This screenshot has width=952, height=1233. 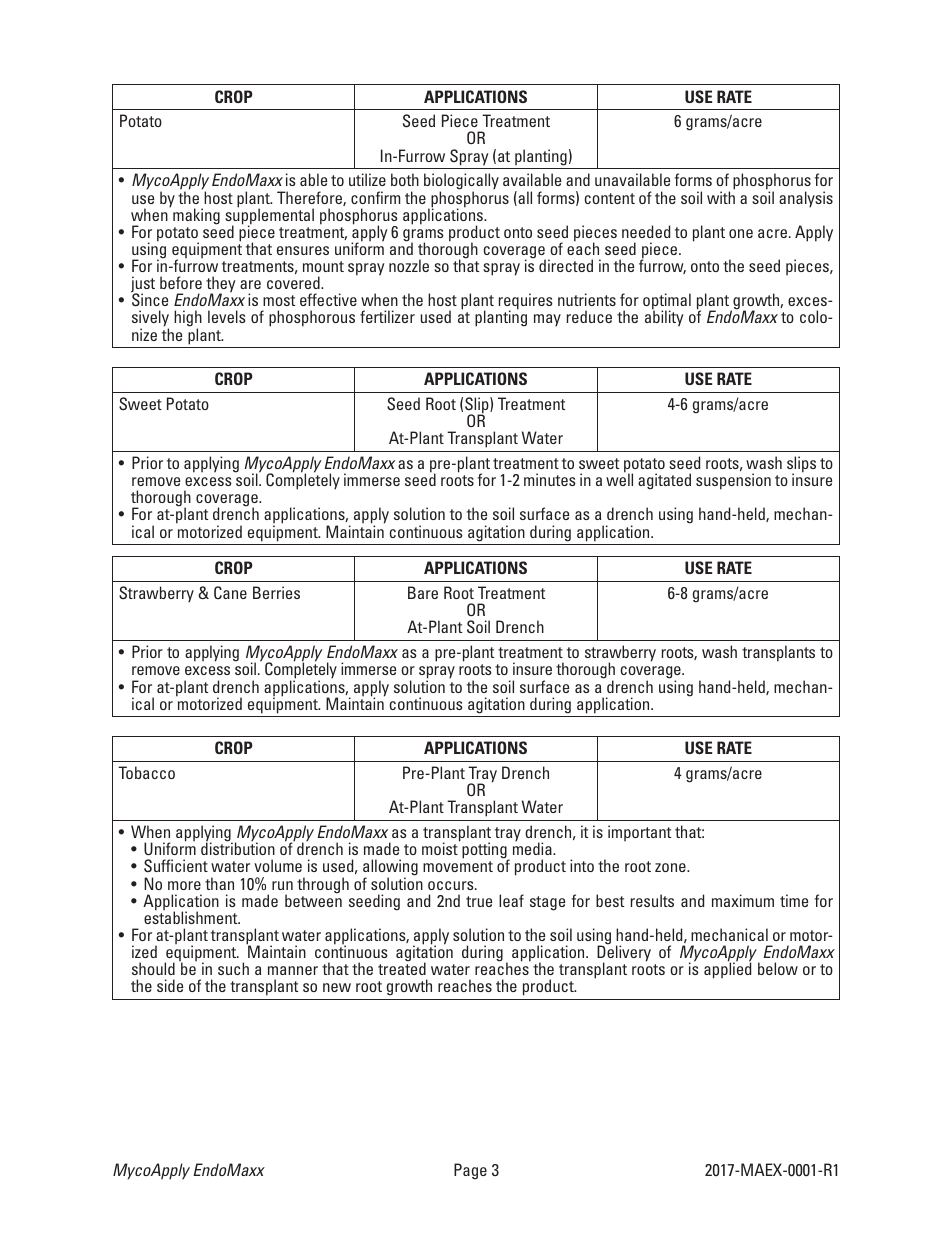 What do you see at coordinates (733, 481) in the screenshot?
I see `suspension` at bounding box center [733, 481].
